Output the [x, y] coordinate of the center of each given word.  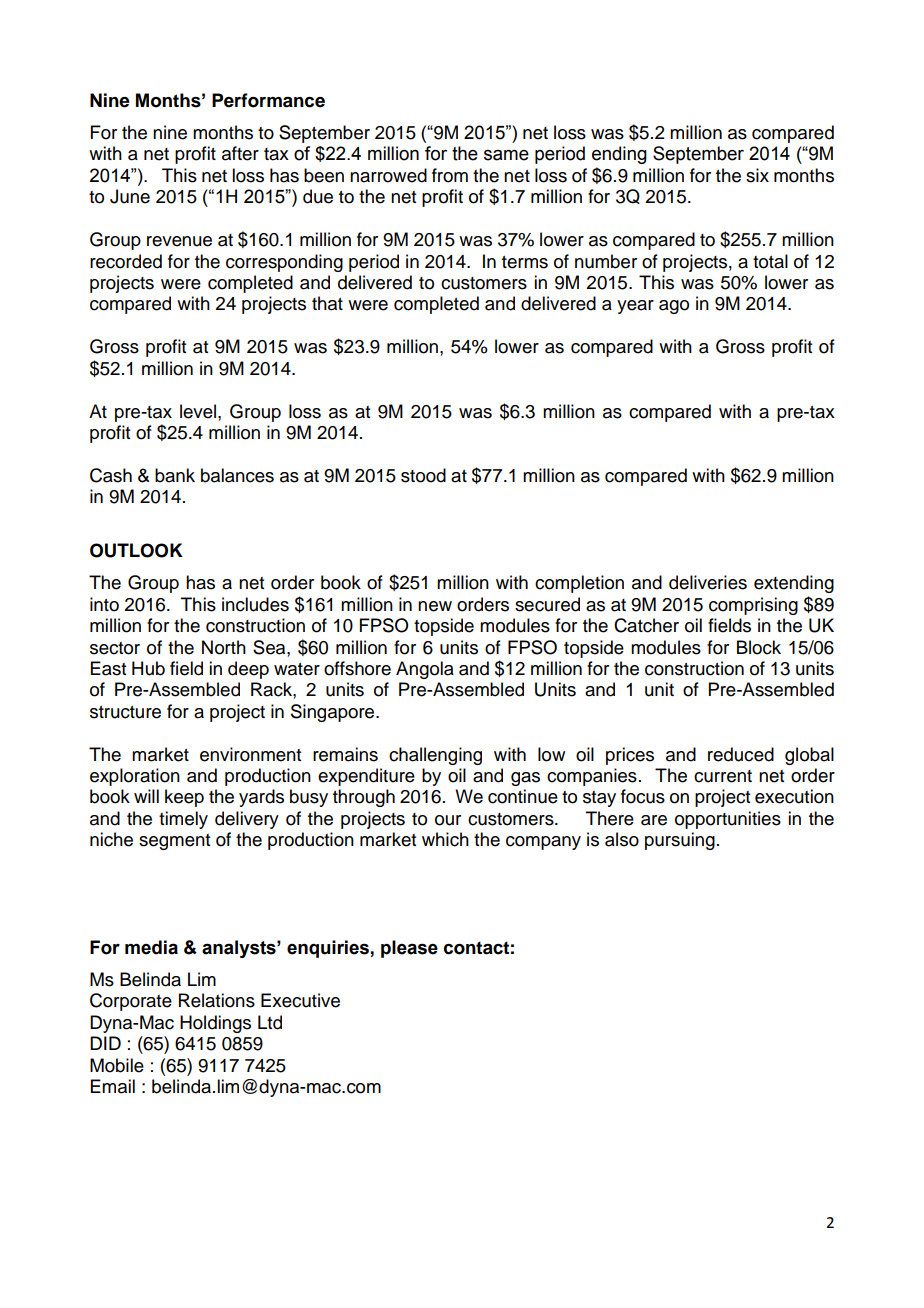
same [506, 155]
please [409, 949]
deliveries [708, 582]
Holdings [215, 1024]
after [240, 153]
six [757, 175]
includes [255, 604]
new [435, 606]
